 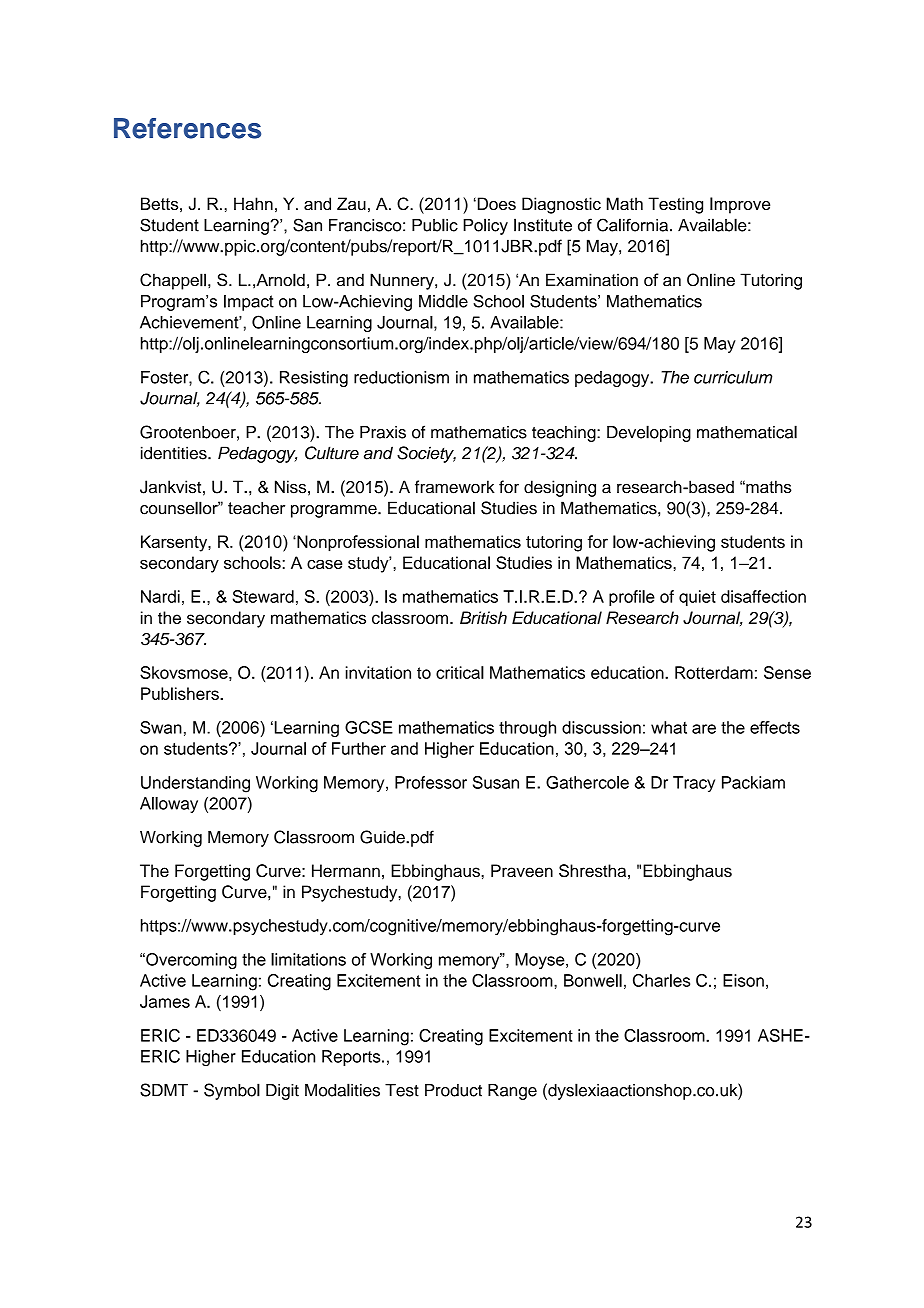 I want to click on Improve, so click(x=740, y=205).
